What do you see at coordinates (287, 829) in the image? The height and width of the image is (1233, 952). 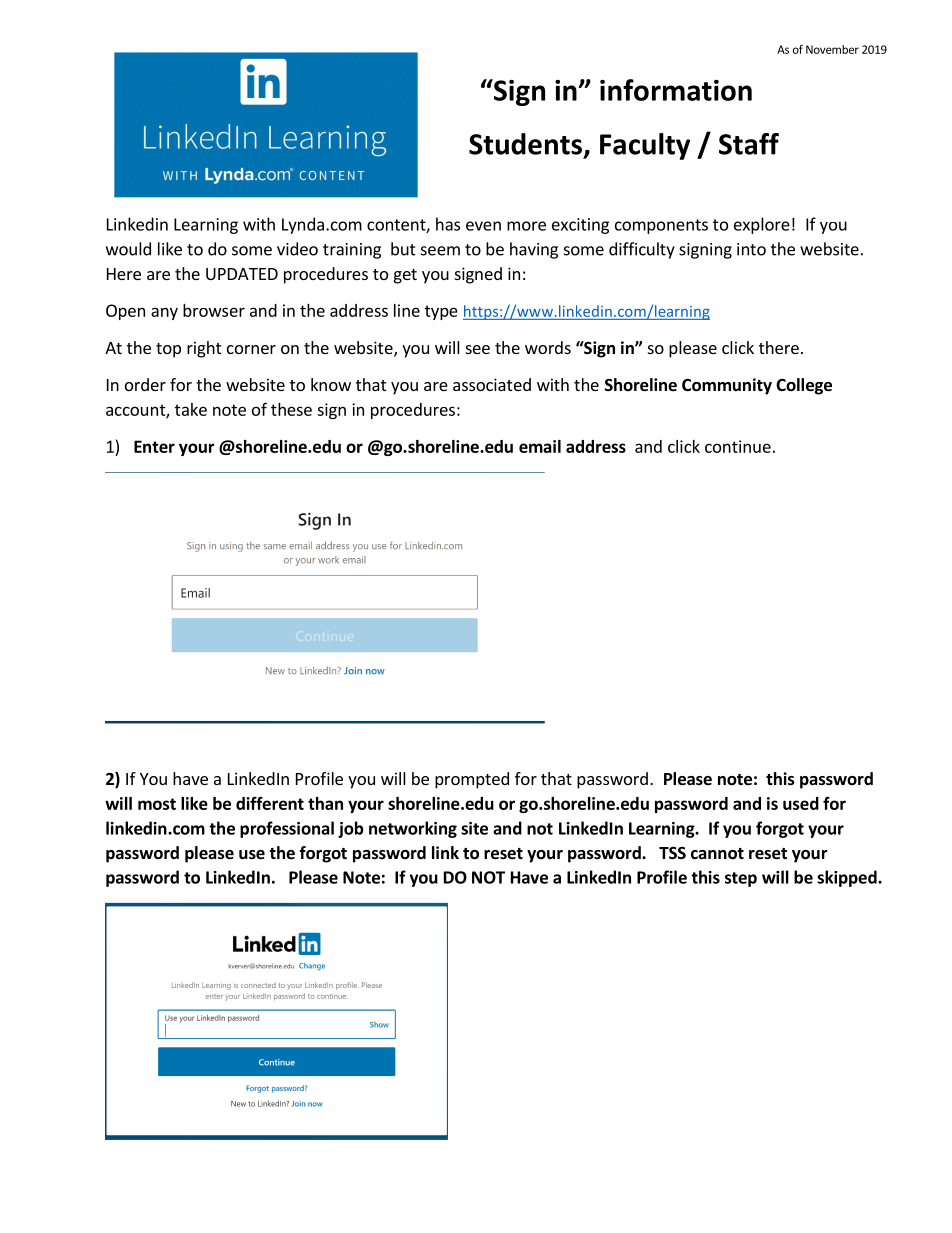 I see `professional` at bounding box center [287, 829].
